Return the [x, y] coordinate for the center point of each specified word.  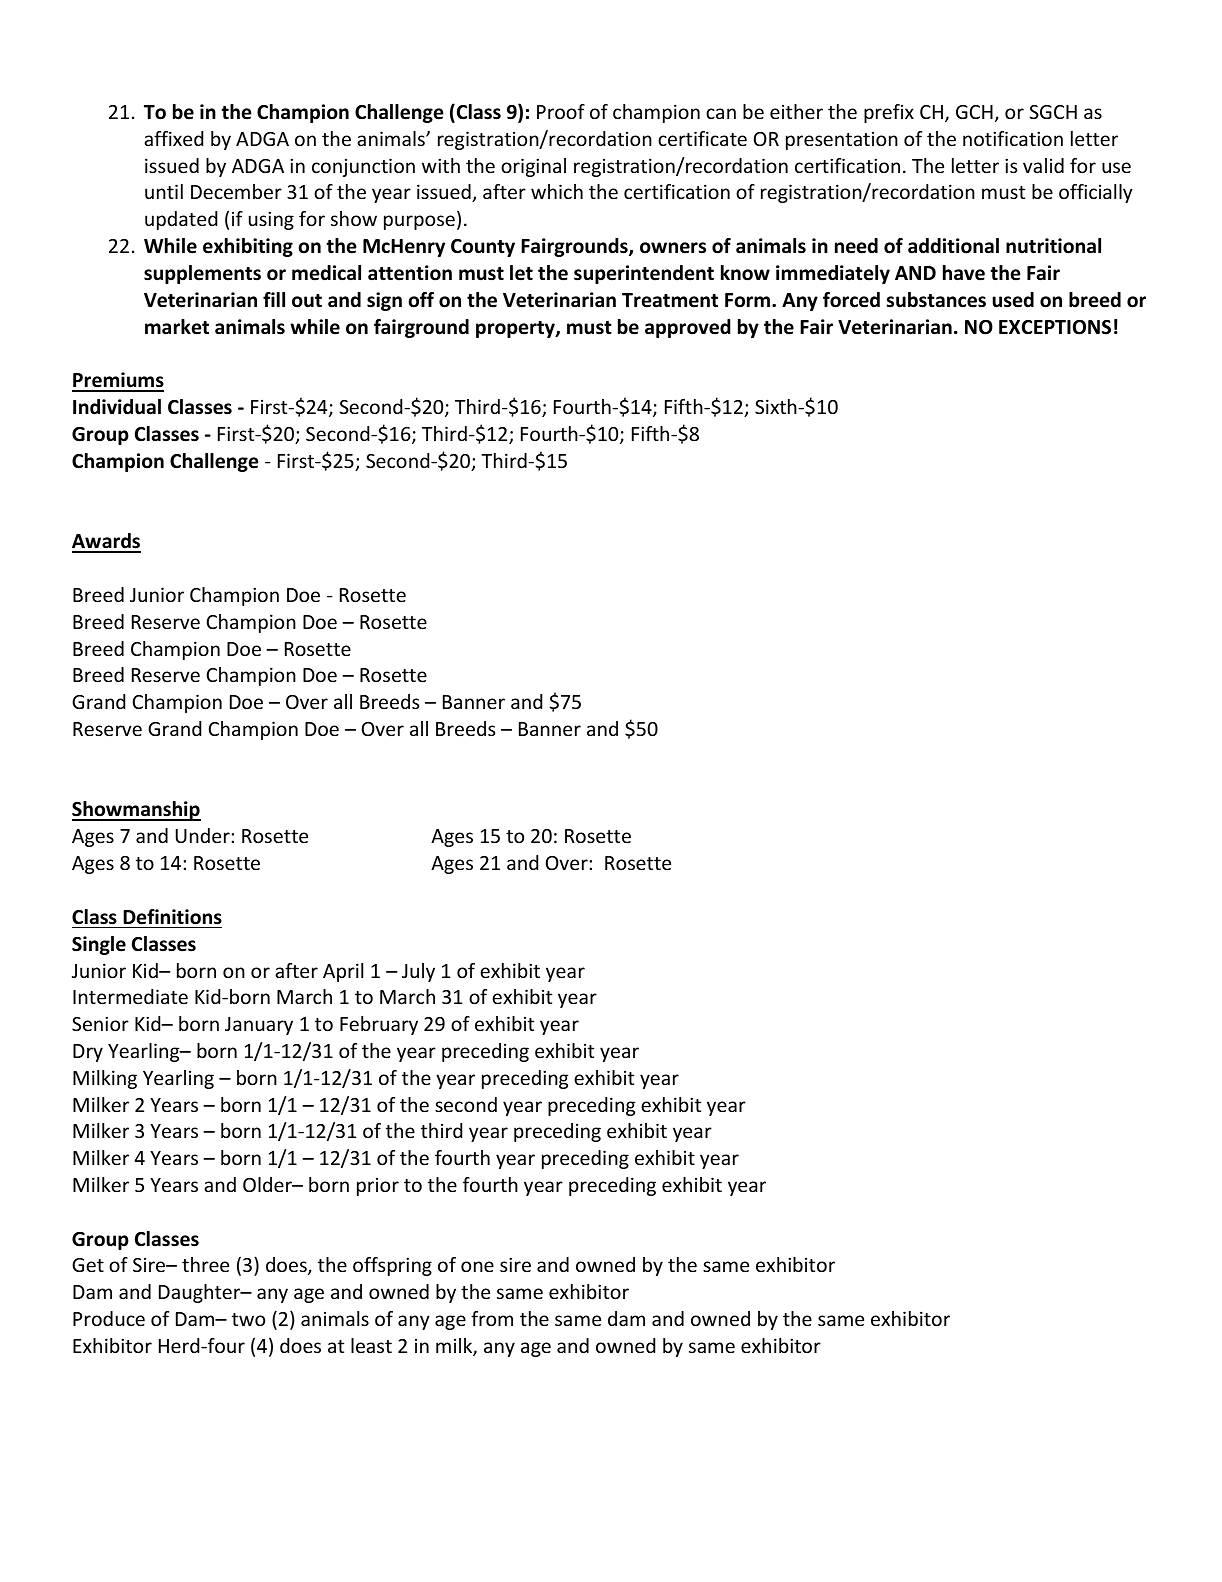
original [533, 167]
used [1013, 300]
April [343, 972]
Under [204, 835]
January [259, 1026]
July [418, 972]
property [516, 329]
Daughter [201, 1293]
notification [1013, 138]
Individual [117, 407]
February [379, 1025]
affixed [173, 138]
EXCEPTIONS [1055, 327]
